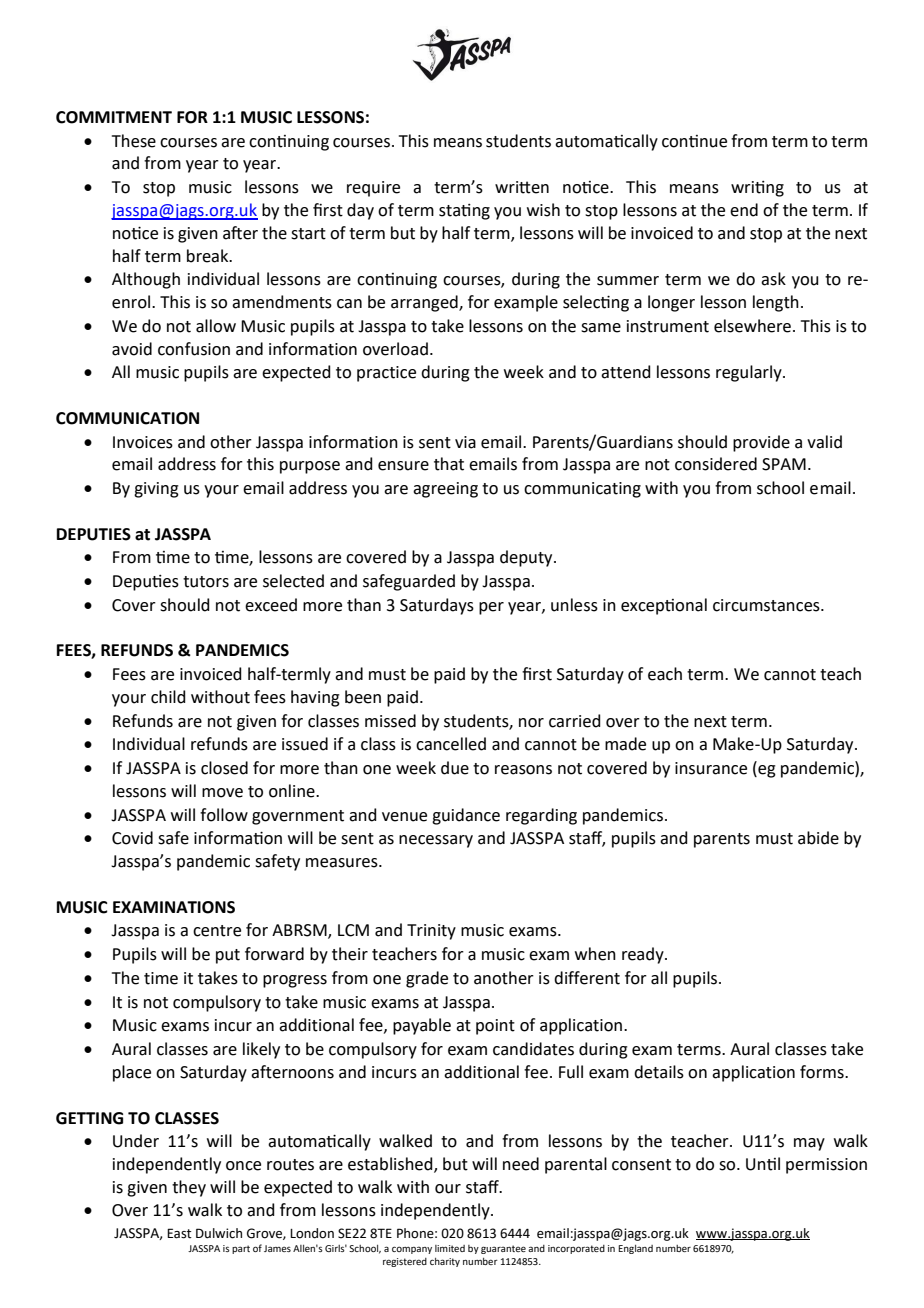  I want to click on cancelled, so click(451, 744).
